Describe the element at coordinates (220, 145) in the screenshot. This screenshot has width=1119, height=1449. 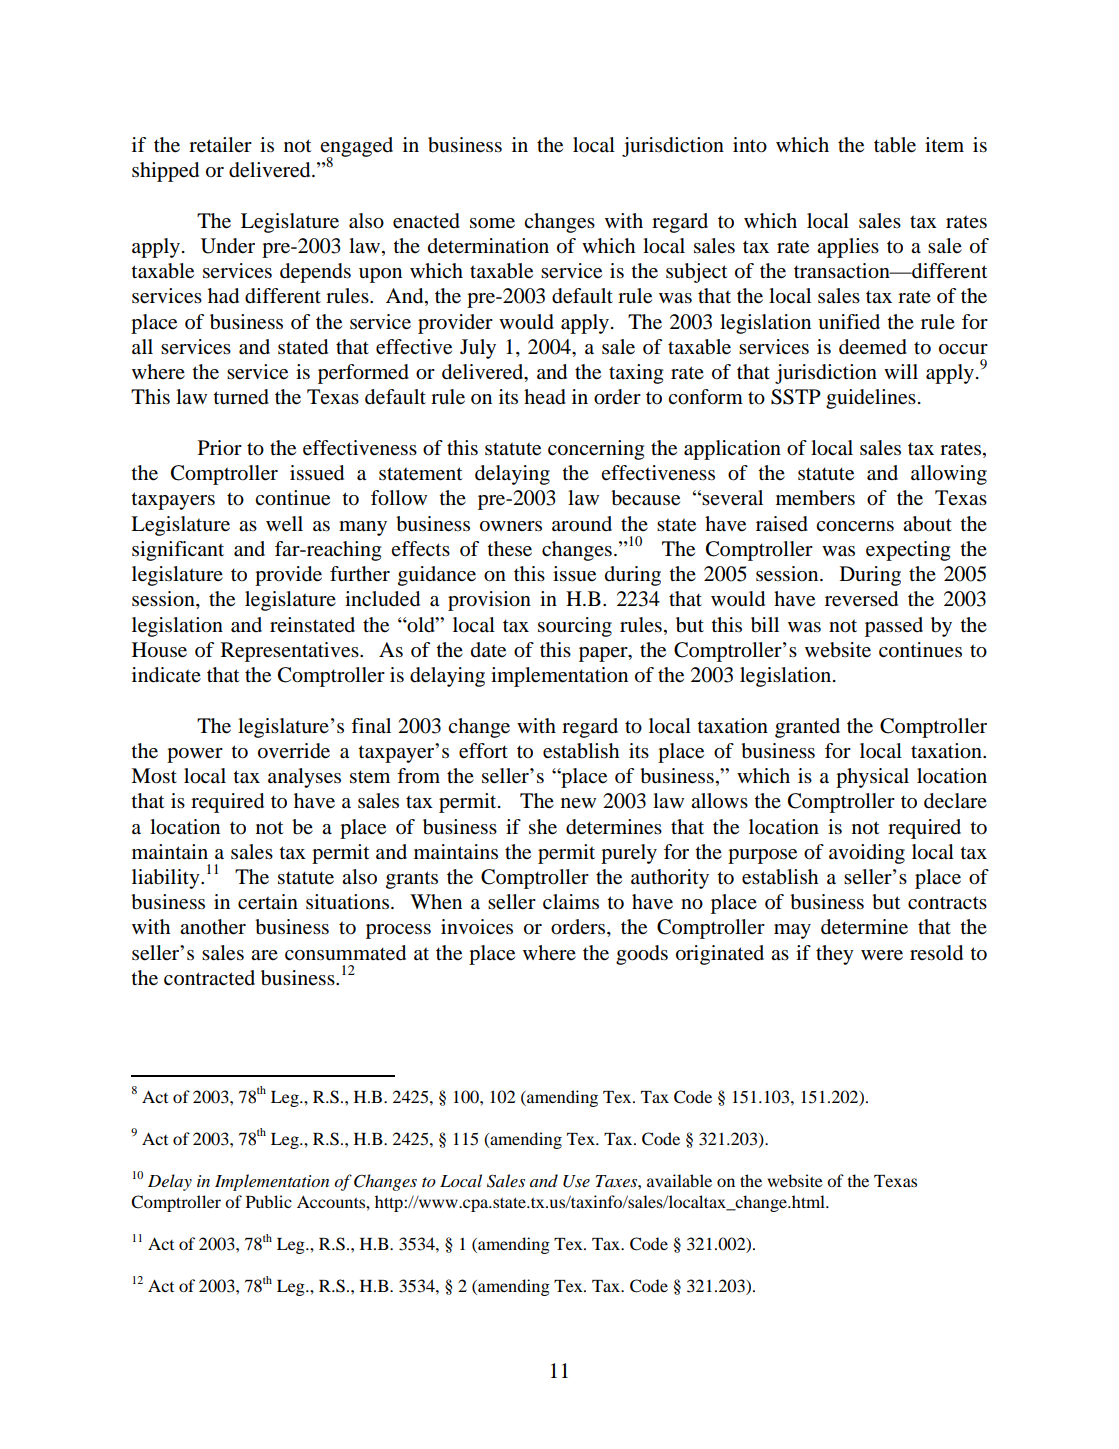
I see `retailer` at that location.
